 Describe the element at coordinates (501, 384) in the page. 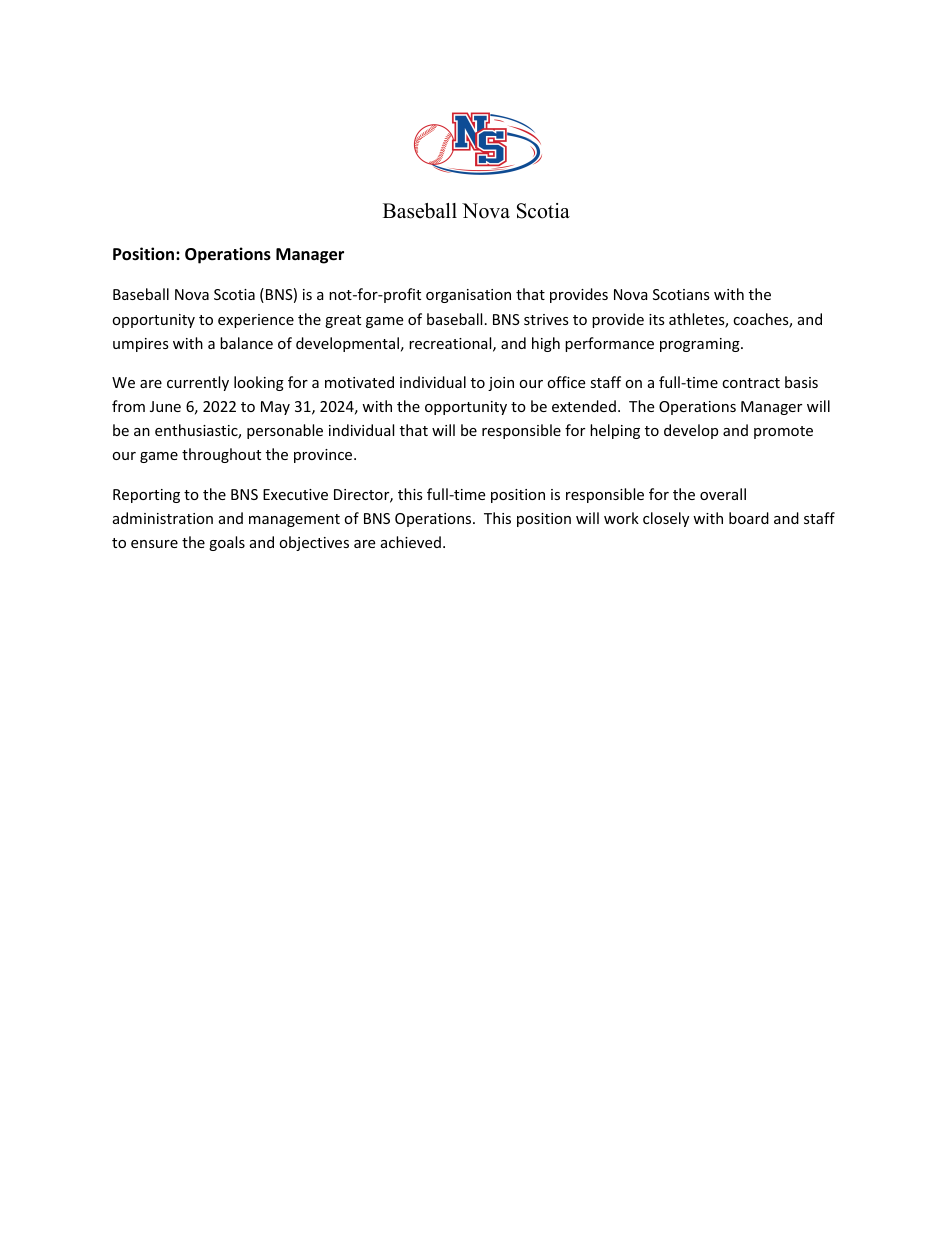

I see `join` at that location.
